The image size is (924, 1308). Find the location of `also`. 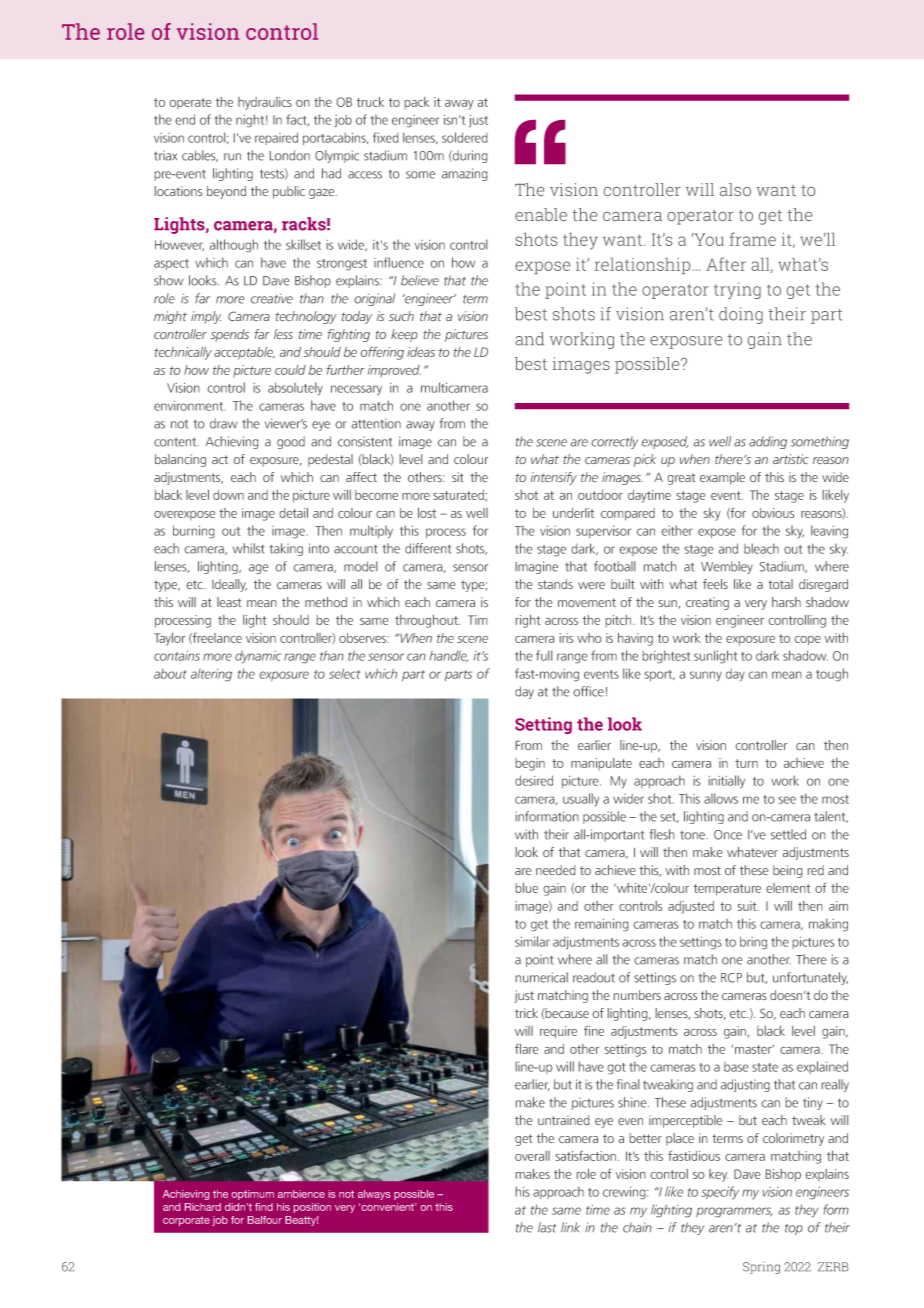

also is located at coordinates (735, 189).
